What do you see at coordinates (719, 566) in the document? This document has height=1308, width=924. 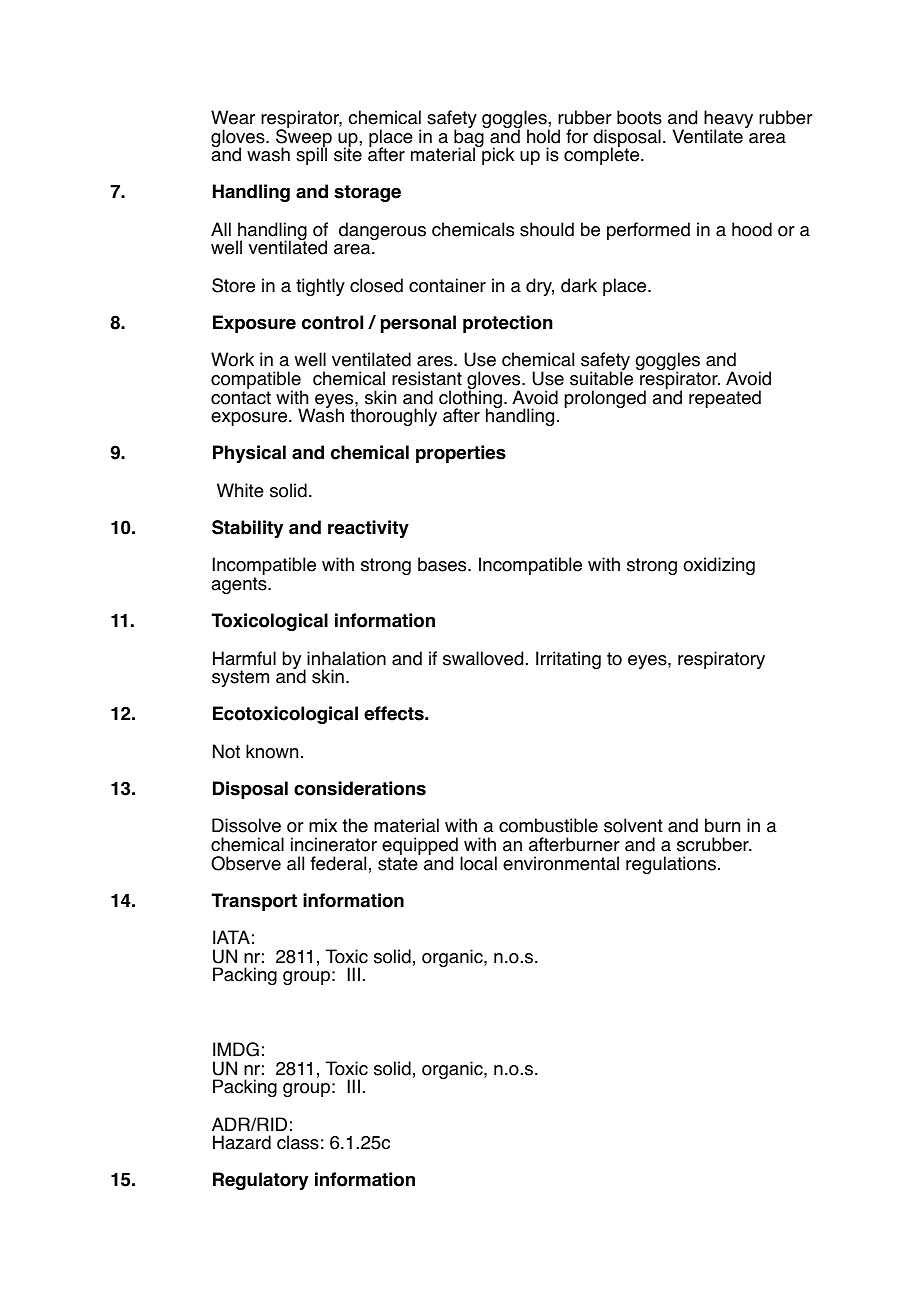 I see `oxidizing` at bounding box center [719, 566].
